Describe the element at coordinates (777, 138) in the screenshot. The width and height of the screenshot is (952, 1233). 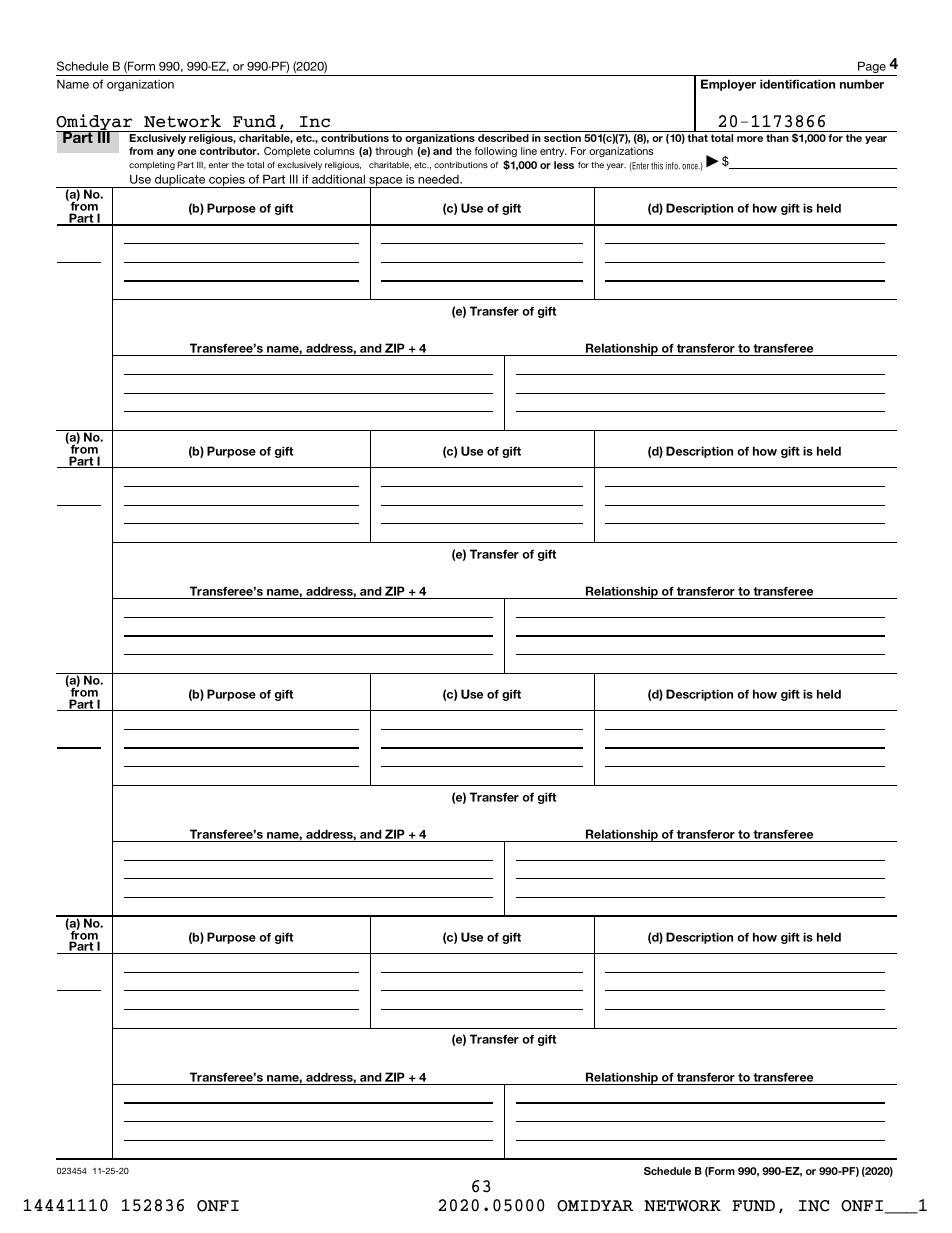
I see `than` at that location.
